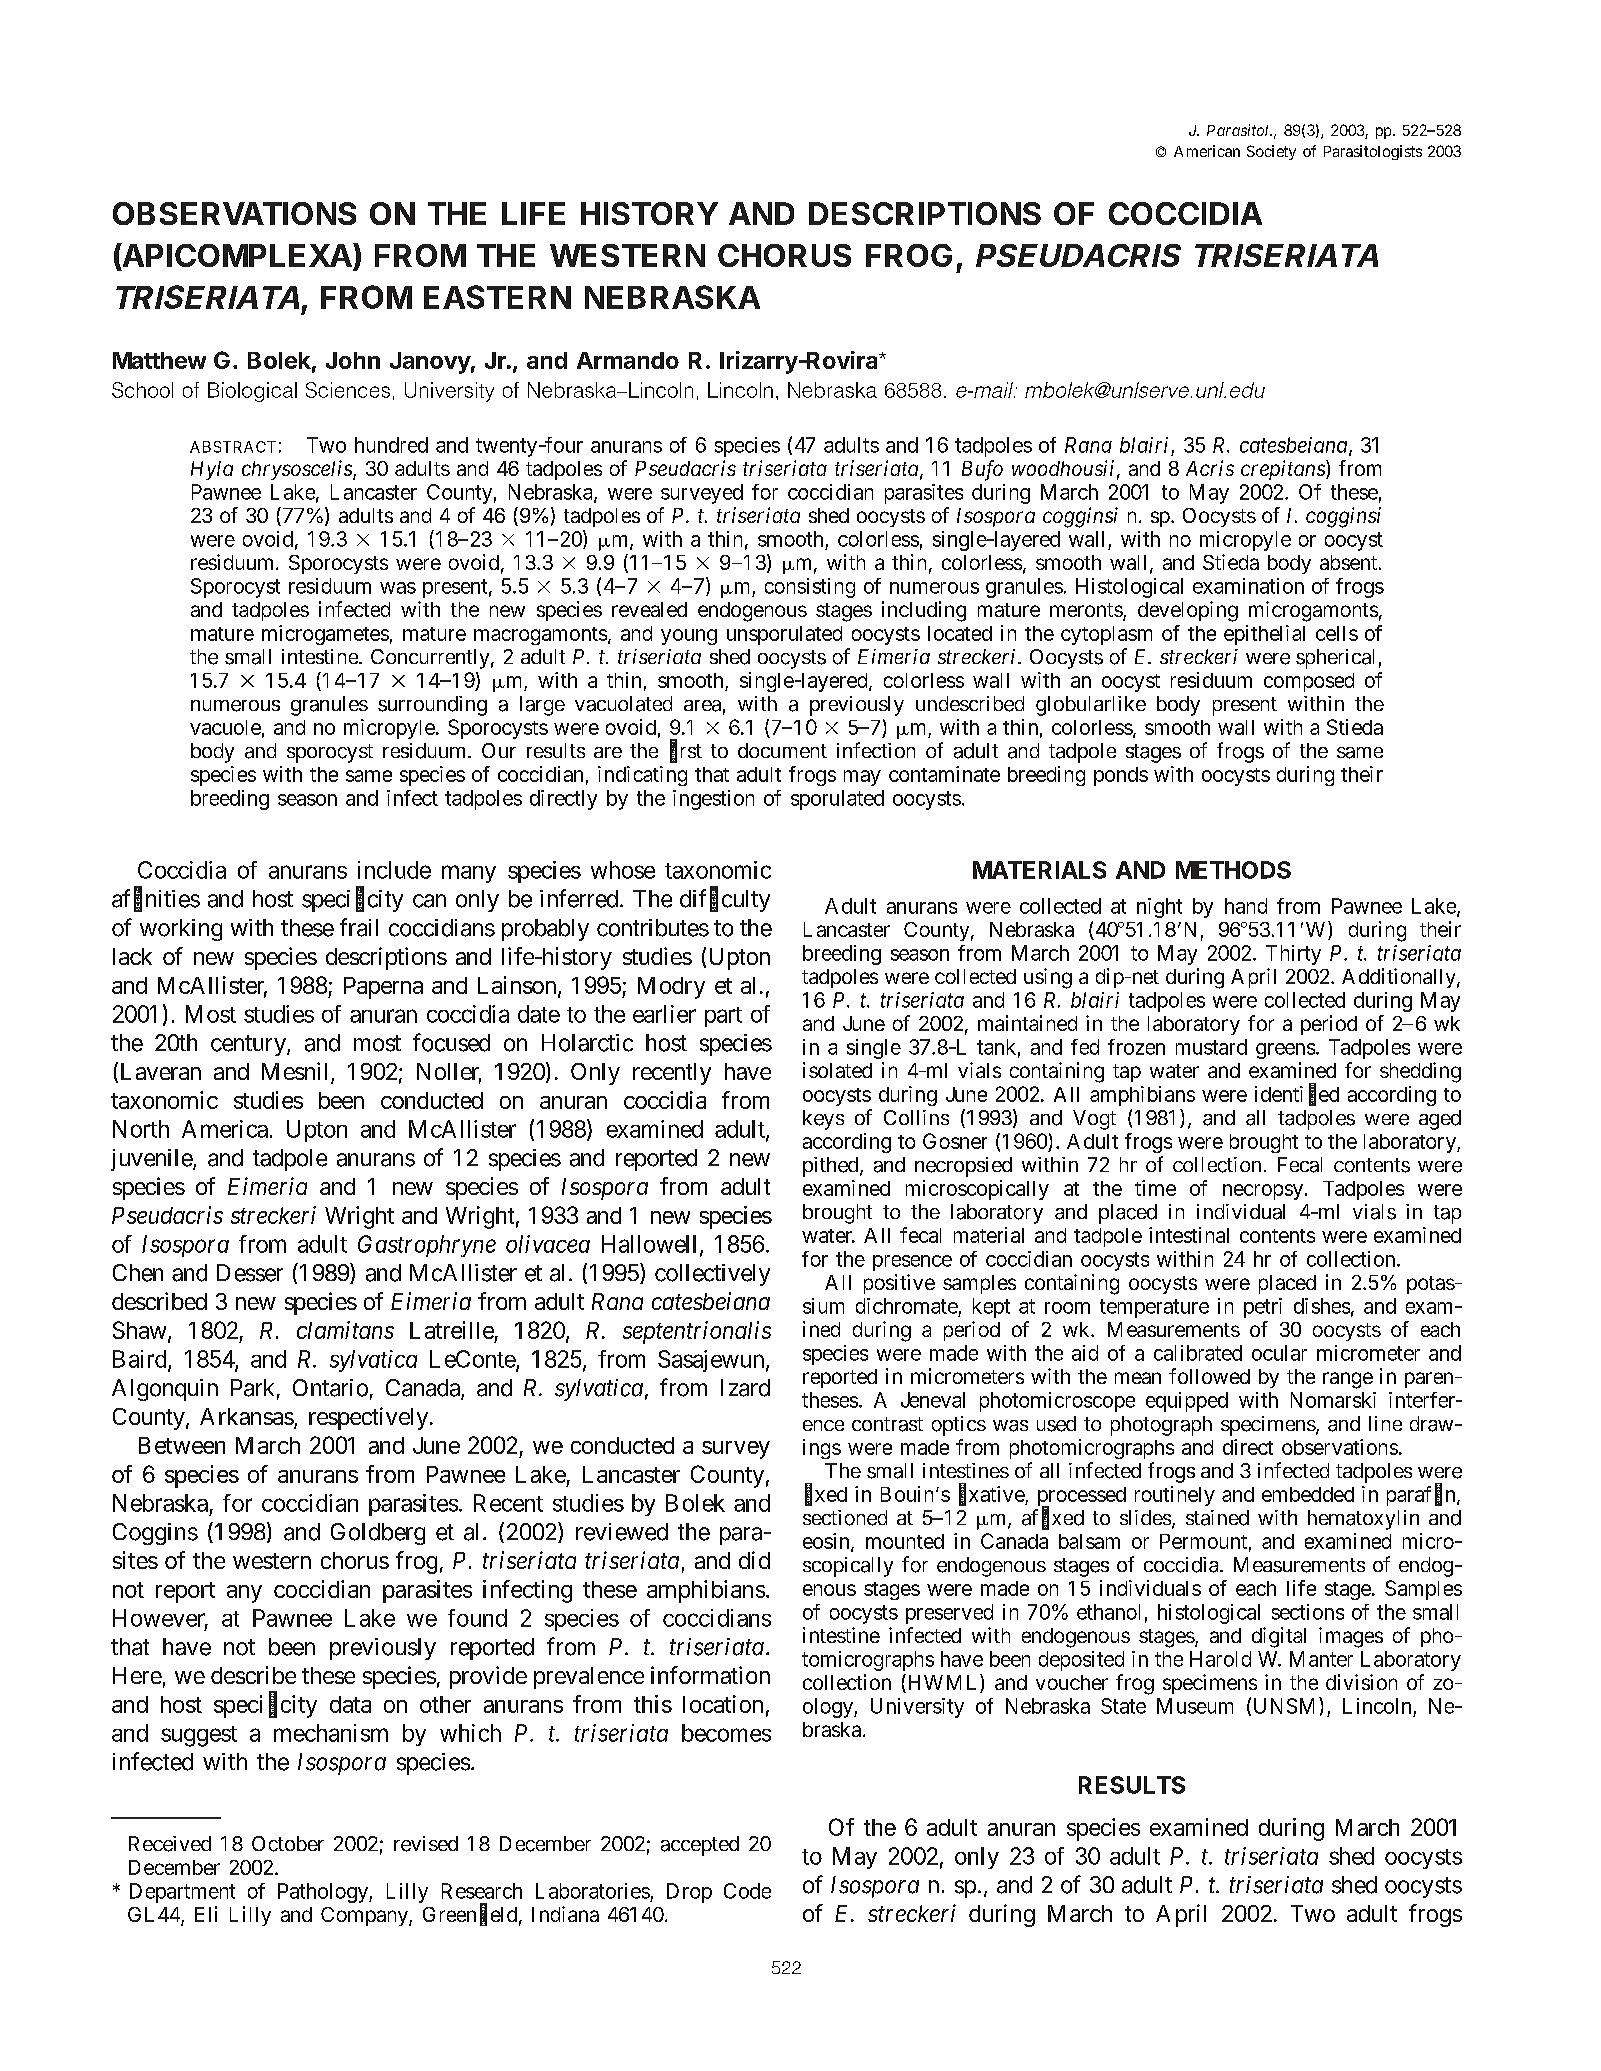 This screenshot has width=1601, height=2071. What do you see at coordinates (837, 1070) in the screenshot?
I see `isolated` at bounding box center [837, 1070].
